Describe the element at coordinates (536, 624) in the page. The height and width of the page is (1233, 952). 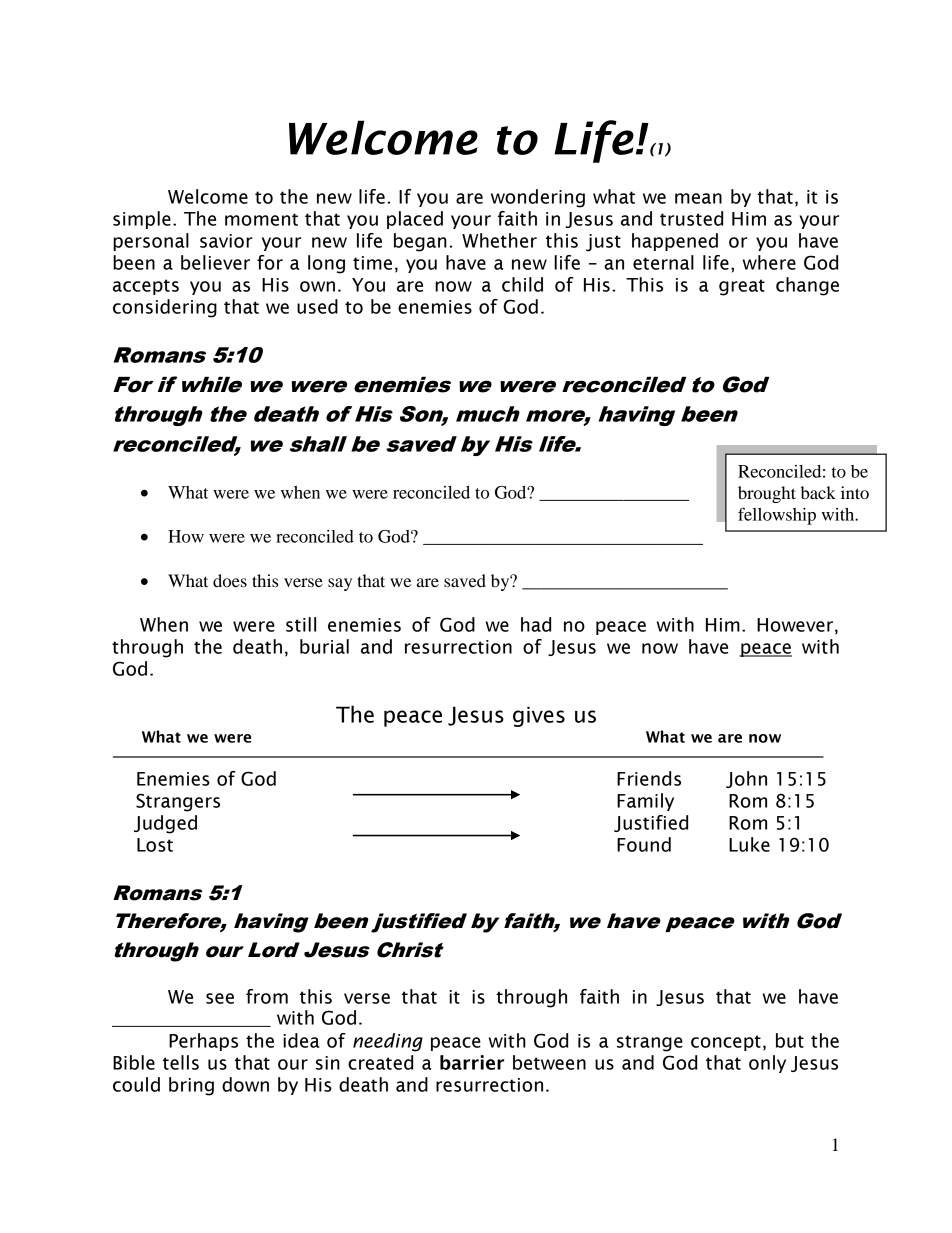
I see `had` at that location.
